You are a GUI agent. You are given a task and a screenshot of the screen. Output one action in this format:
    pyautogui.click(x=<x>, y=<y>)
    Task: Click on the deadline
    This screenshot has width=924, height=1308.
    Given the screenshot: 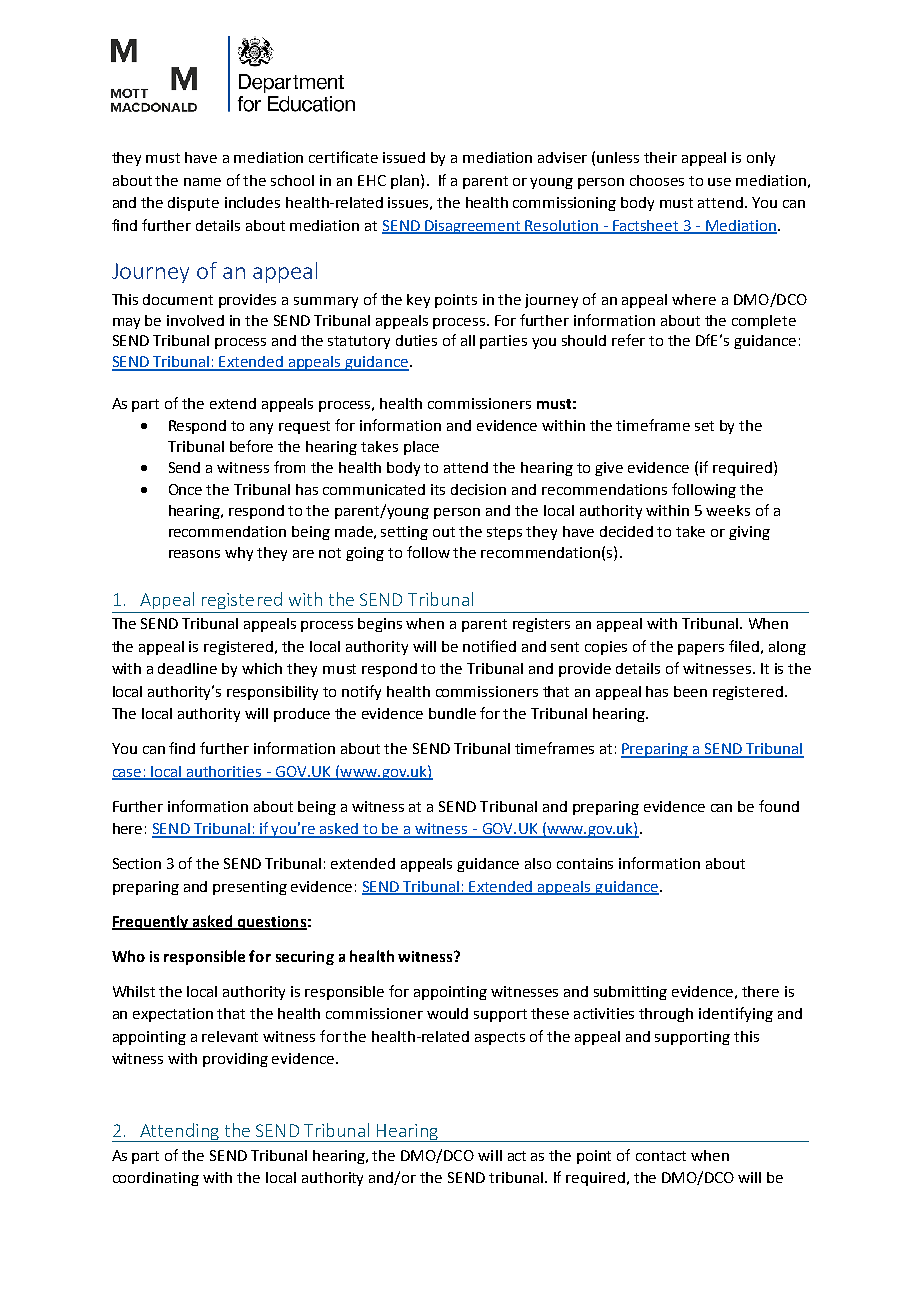 What is the action you would take?
    pyautogui.click(x=187, y=668)
